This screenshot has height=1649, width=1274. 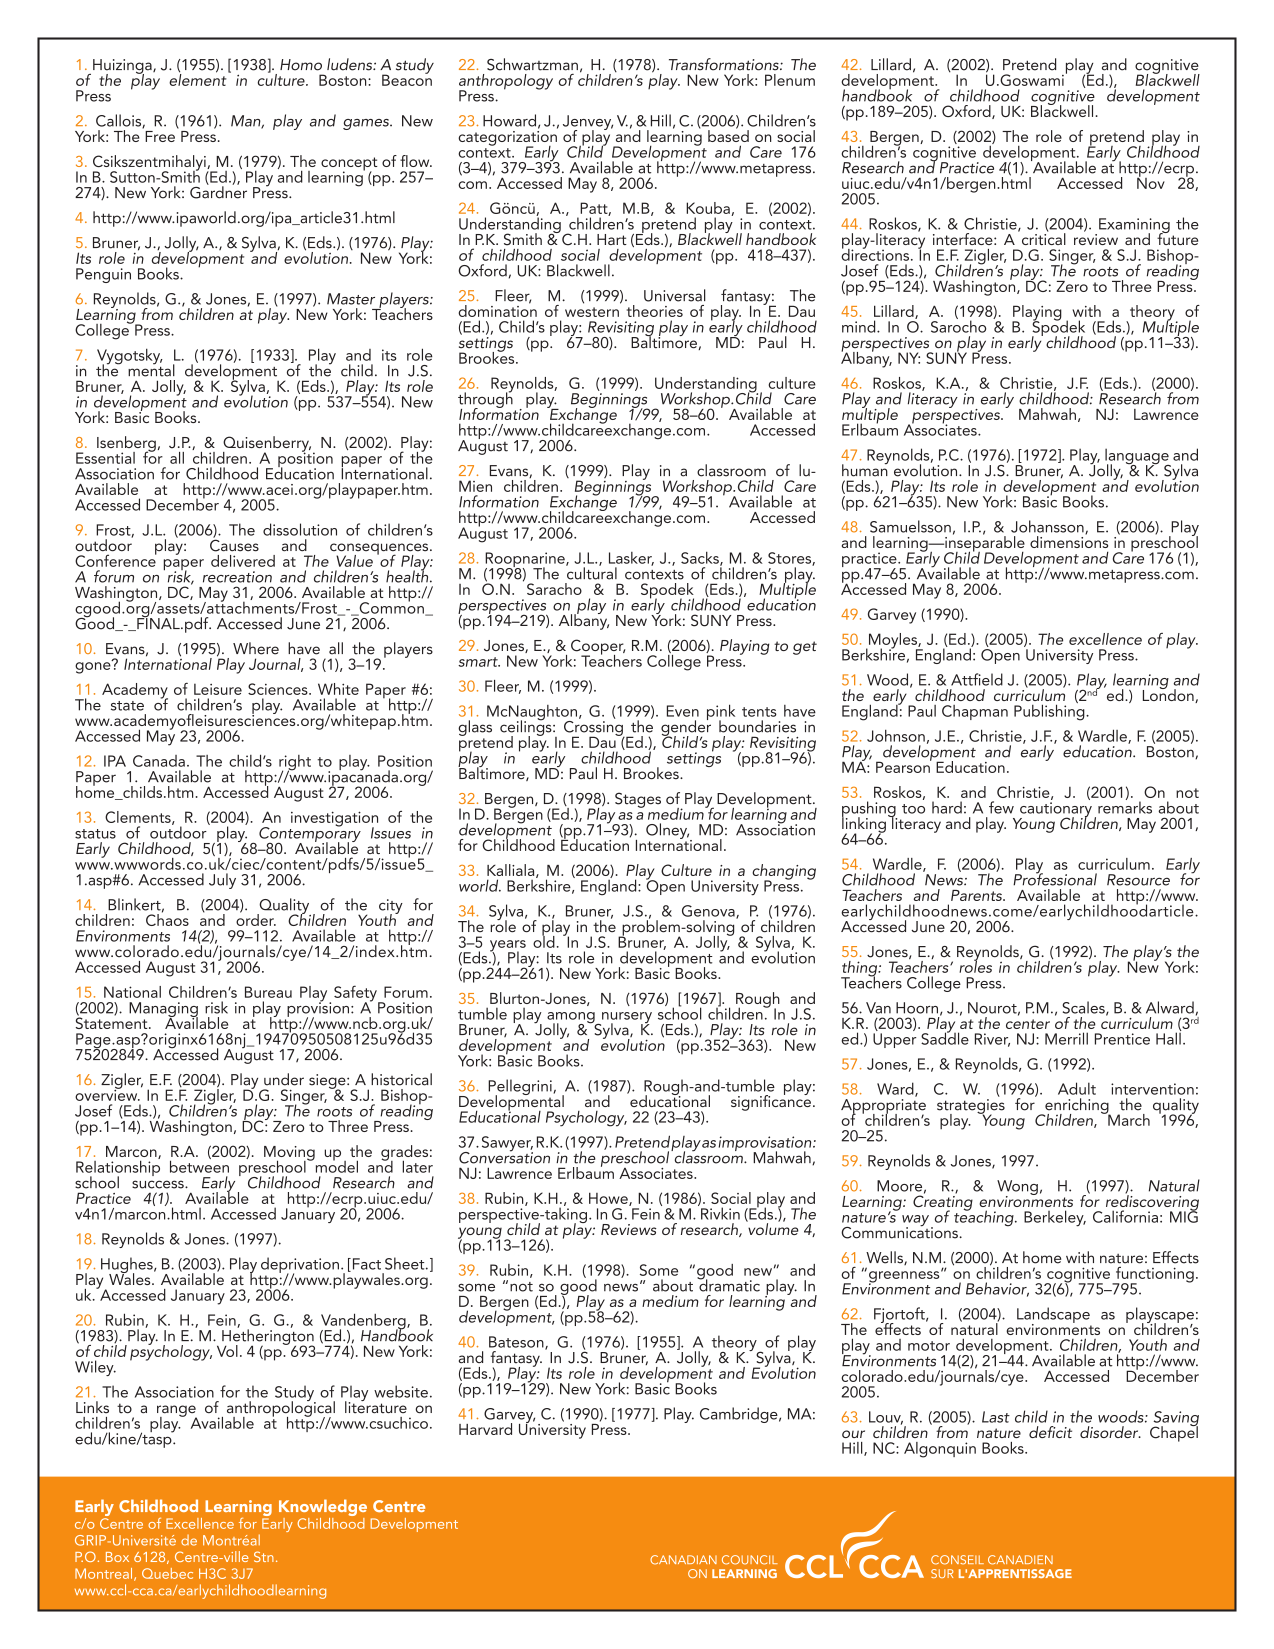 What do you see at coordinates (237, 577) in the screenshot?
I see `recreation` at bounding box center [237, 577].
